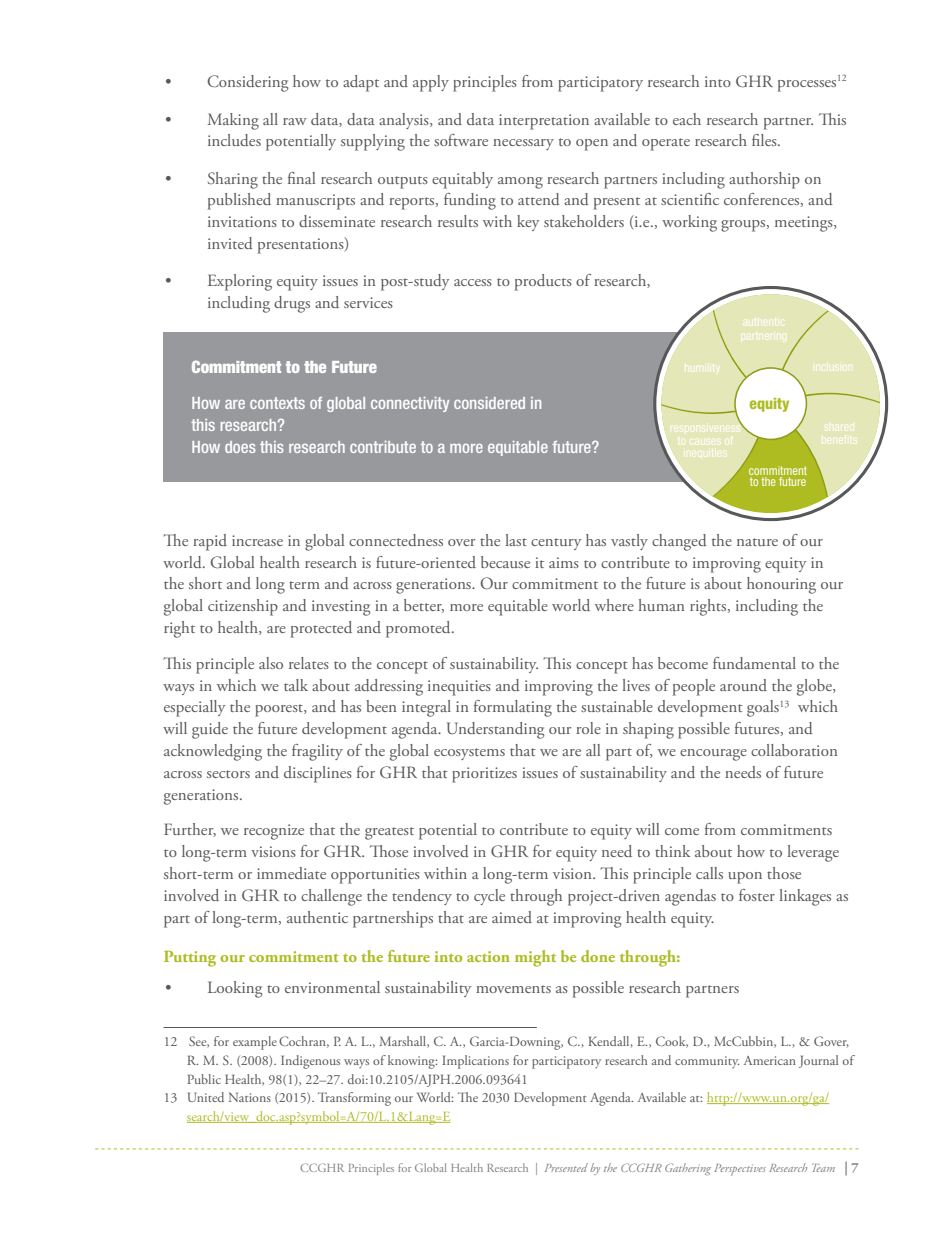  What do you see at coordinates (475, 1062) in the screenshot?
I see `Implications` at bounding box center [475, 1062].
